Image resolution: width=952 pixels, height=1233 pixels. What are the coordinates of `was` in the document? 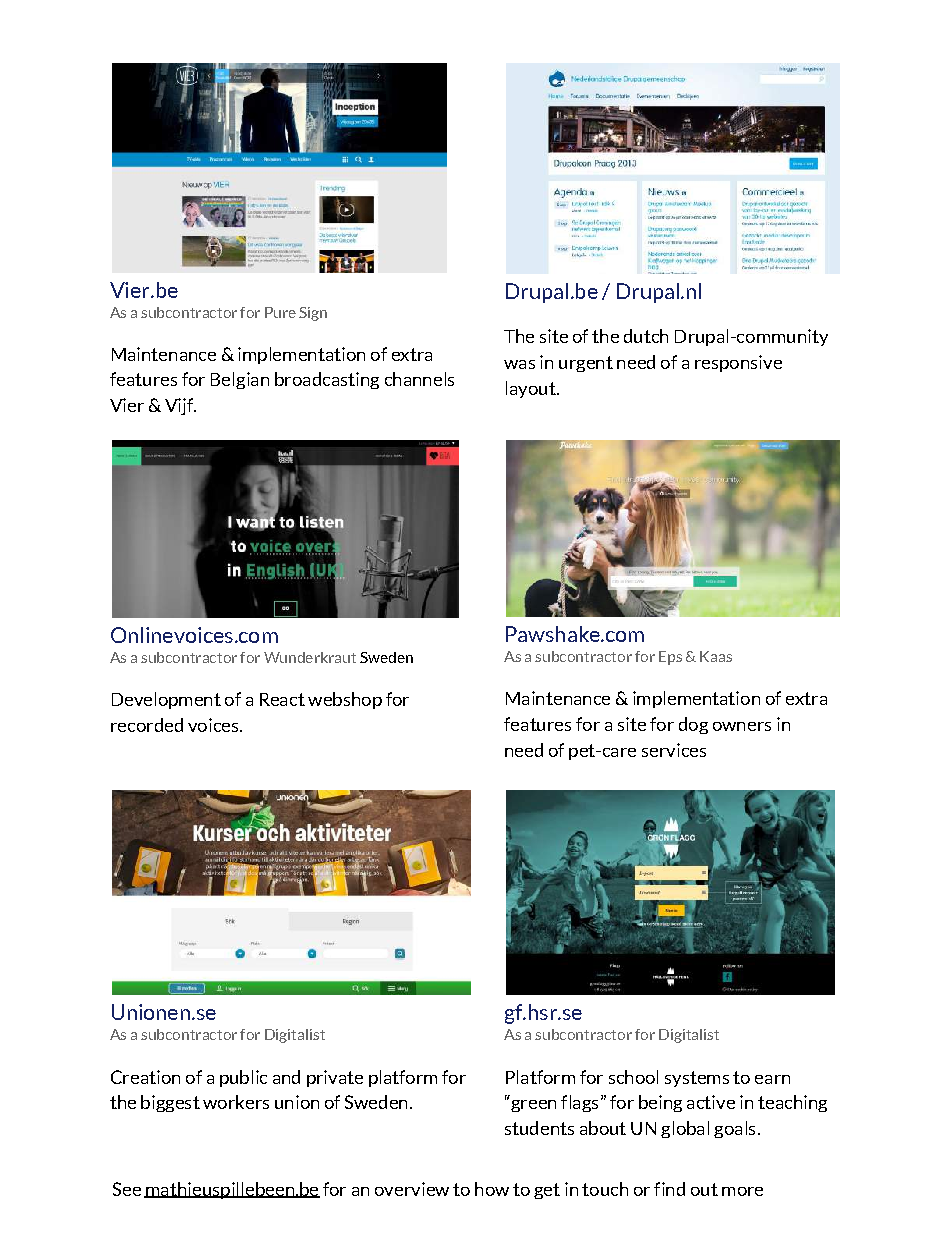 It's located at (519, 364).
